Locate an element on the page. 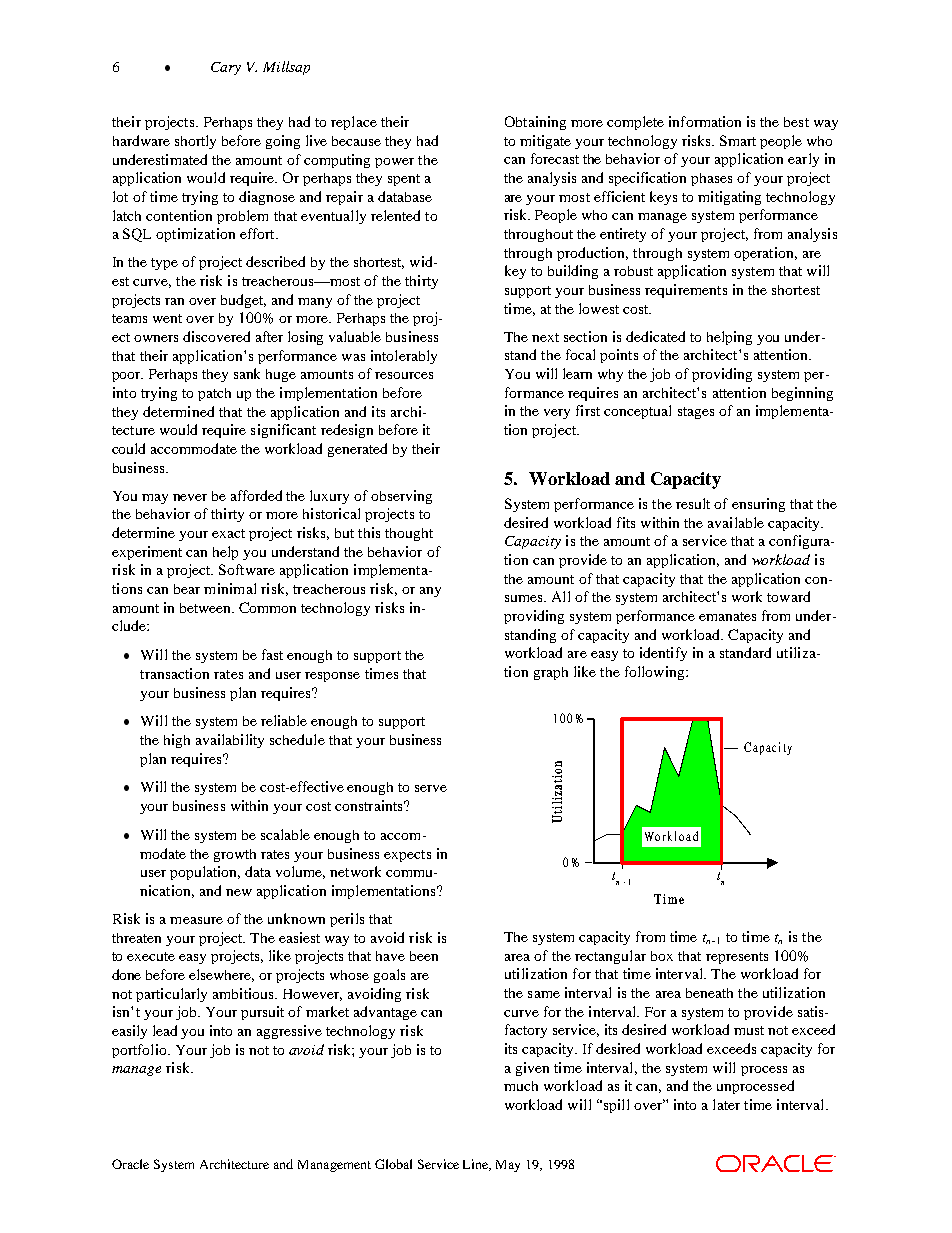 The image size is (952, 1233). serve is located at coordinates (431, 788).
